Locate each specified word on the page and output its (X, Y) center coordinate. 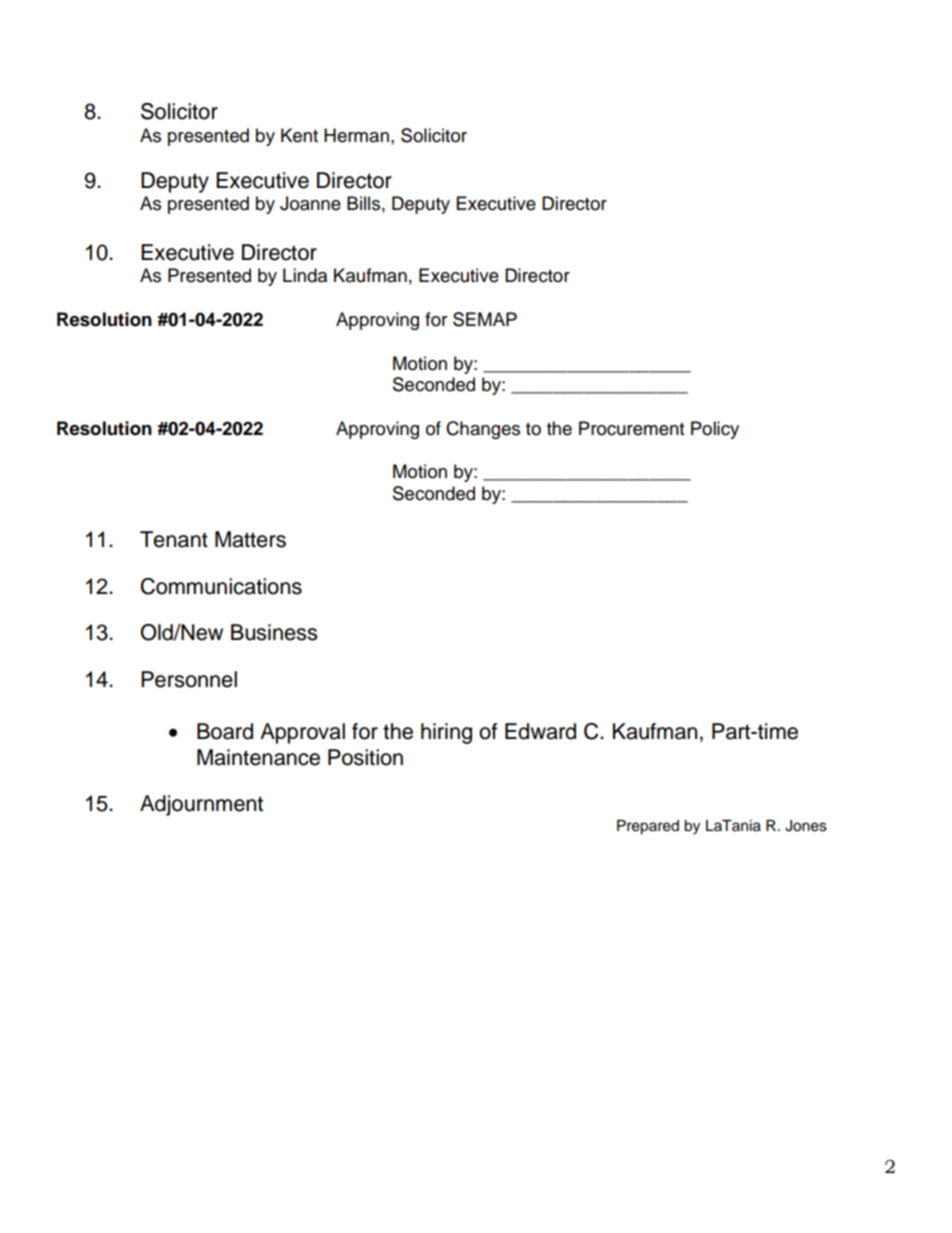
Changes (483, 430)
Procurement (631, 428)
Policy (715, 430)
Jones (806, 826)
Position (365, 757)
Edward (540, 731)
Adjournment (201, 805)
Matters (250, 539)
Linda (305, 275)
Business (274, 632)
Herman (356, 135)
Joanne (310, 203)
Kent (299, 135)
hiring (446, 733)
